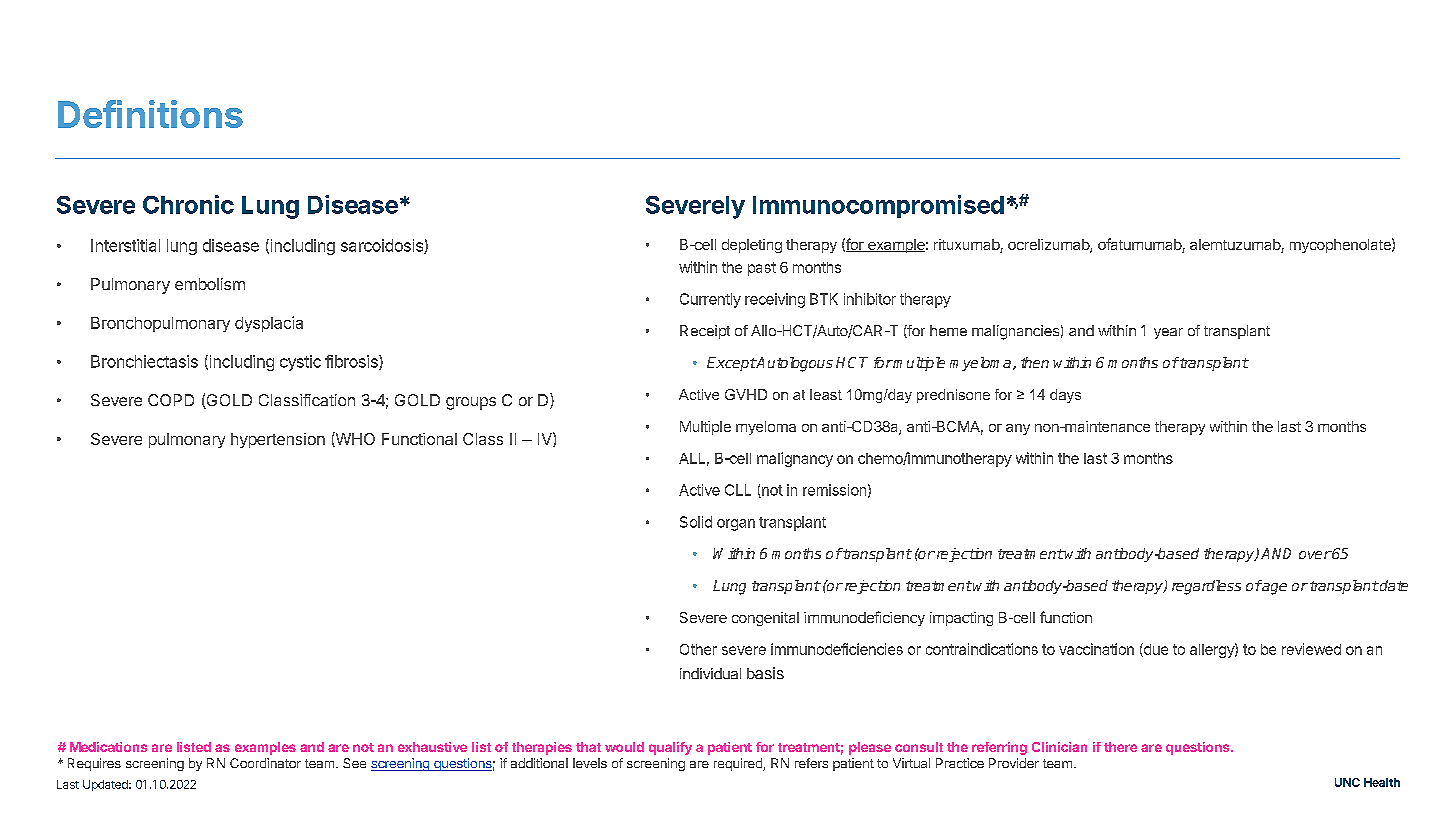  Describe the element at coordinates (736, 525) in the document. I see `organ` at that location.
